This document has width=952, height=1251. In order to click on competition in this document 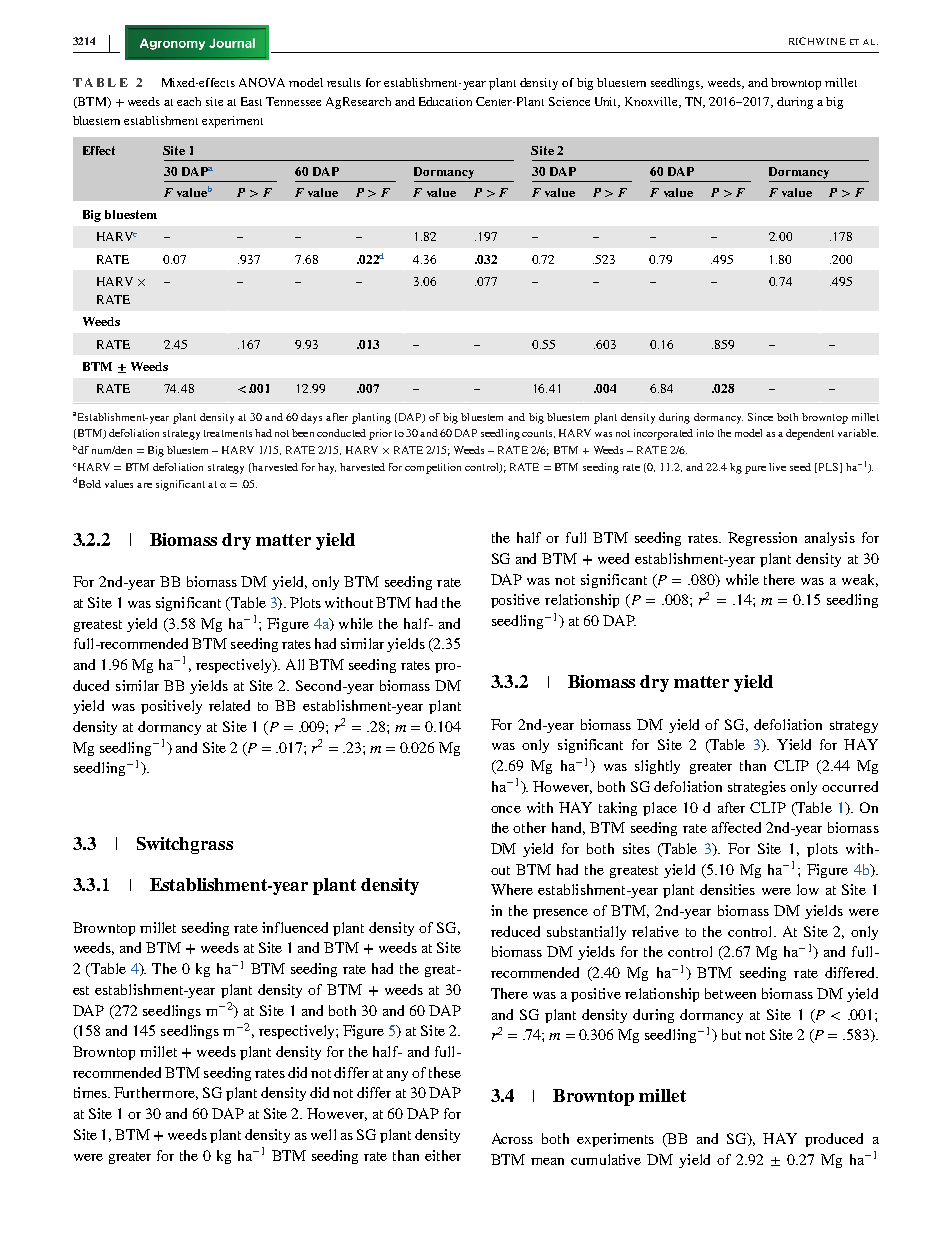, I will do `click(433, 468)`.
